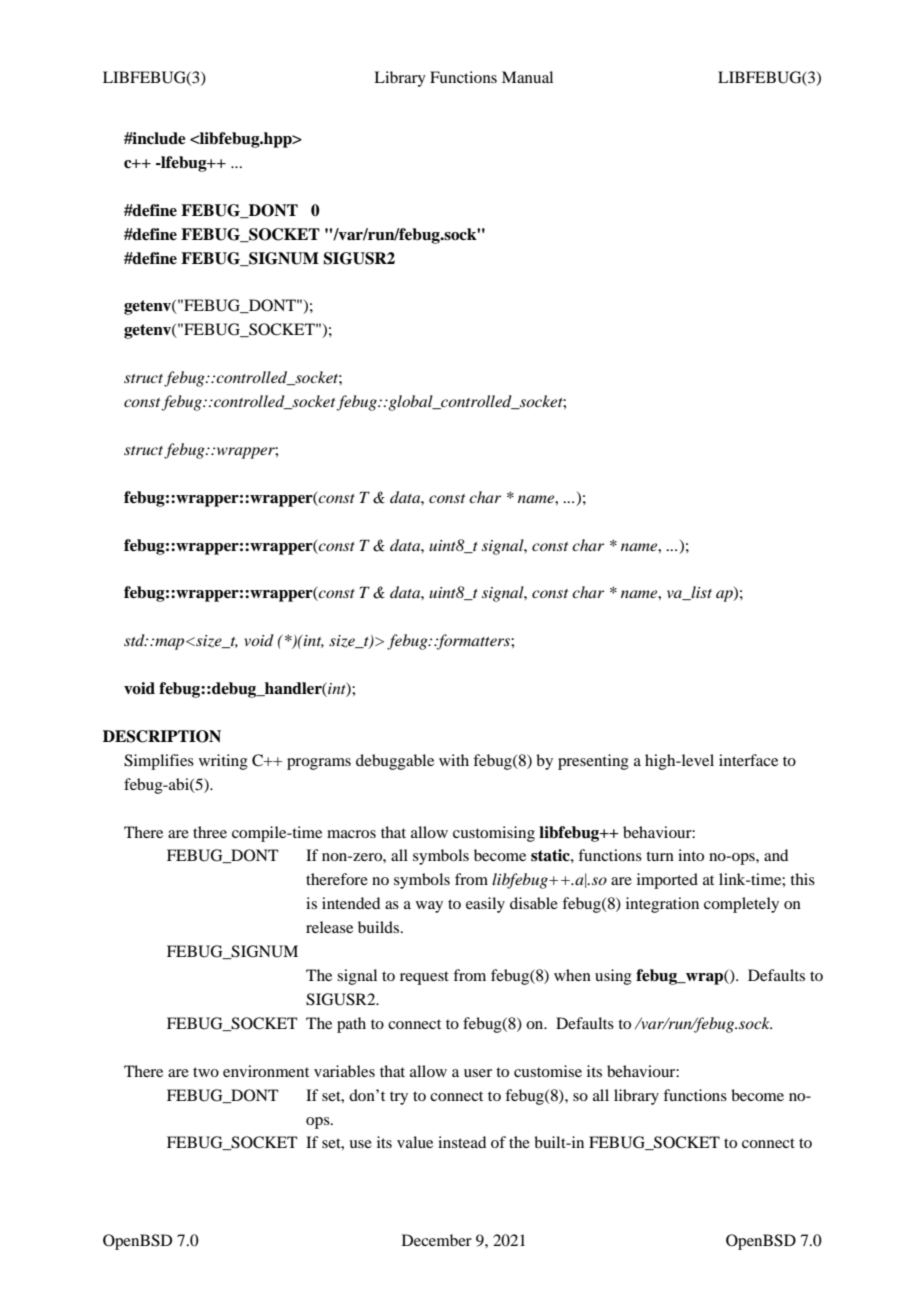 This page has height=1307, width=924. What do you see at coordinates (206, 1072) in the page?
I see `two` at bounding box center [206, 1072].
